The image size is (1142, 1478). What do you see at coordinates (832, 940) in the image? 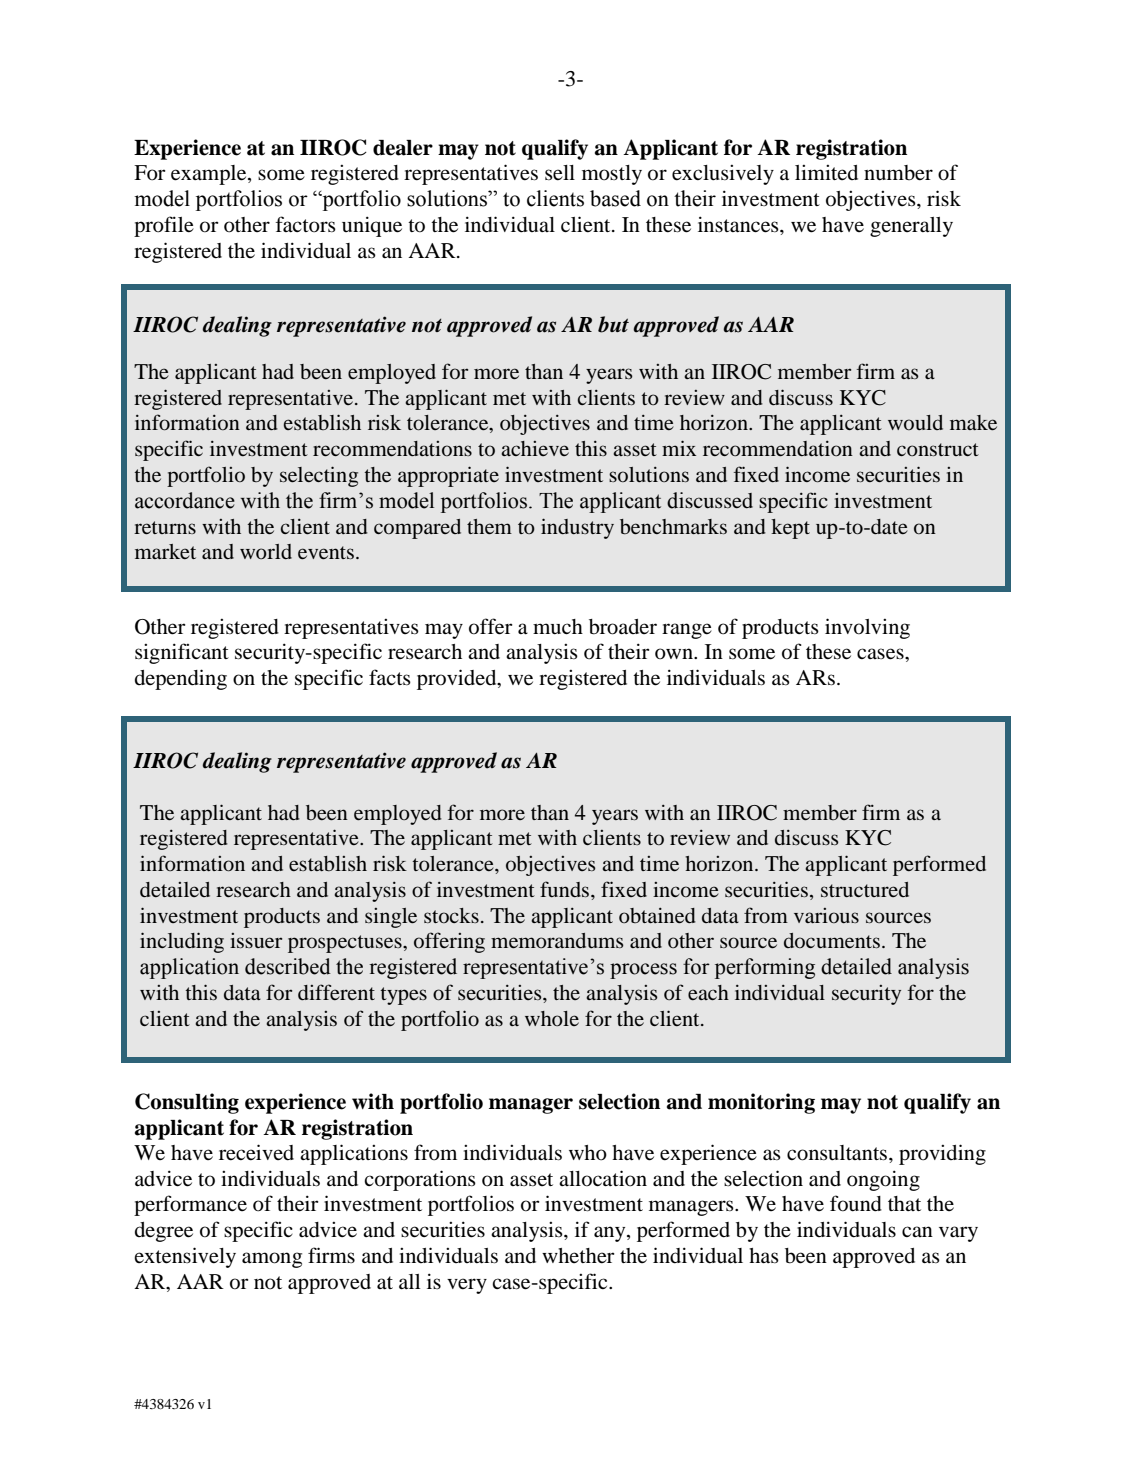
I see `documents` at bounding box center [832, 940].
